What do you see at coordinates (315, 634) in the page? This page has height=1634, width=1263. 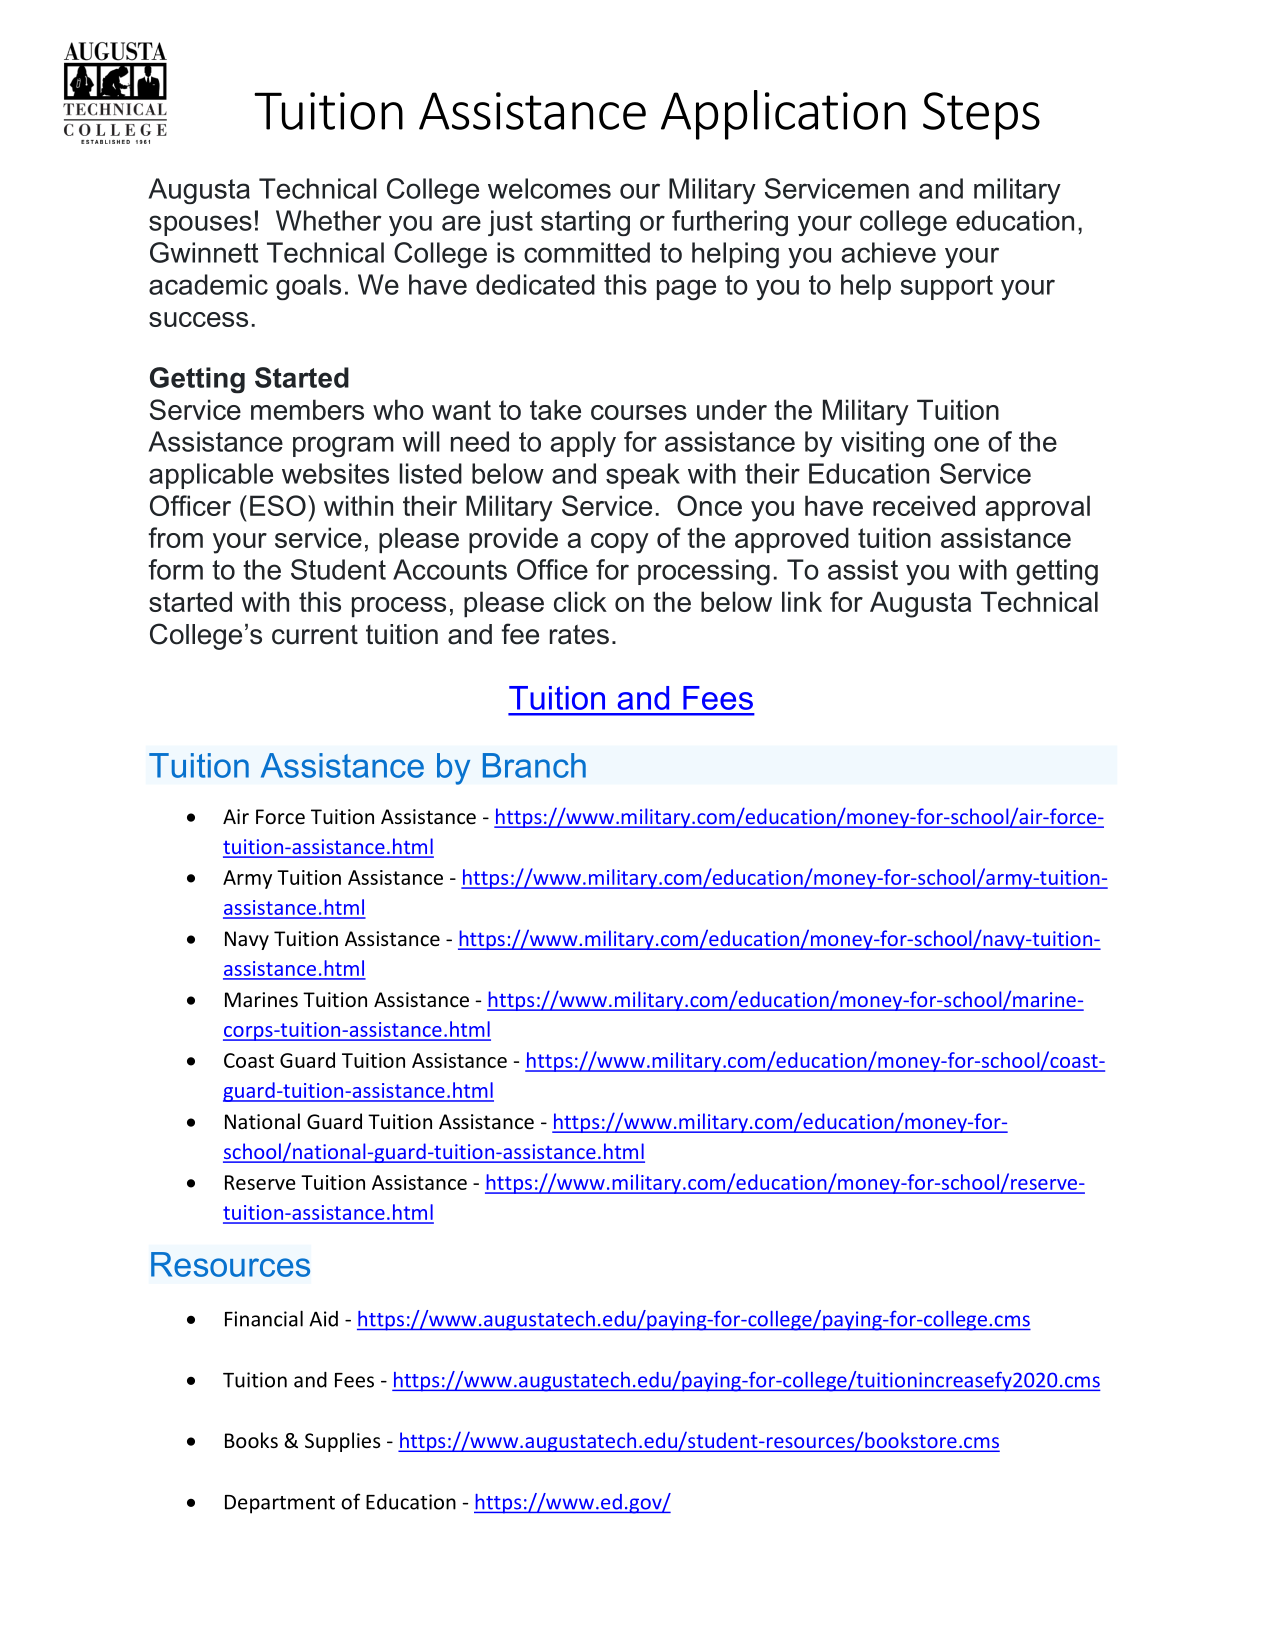 I see `current` at bounding box center [315, 634].
